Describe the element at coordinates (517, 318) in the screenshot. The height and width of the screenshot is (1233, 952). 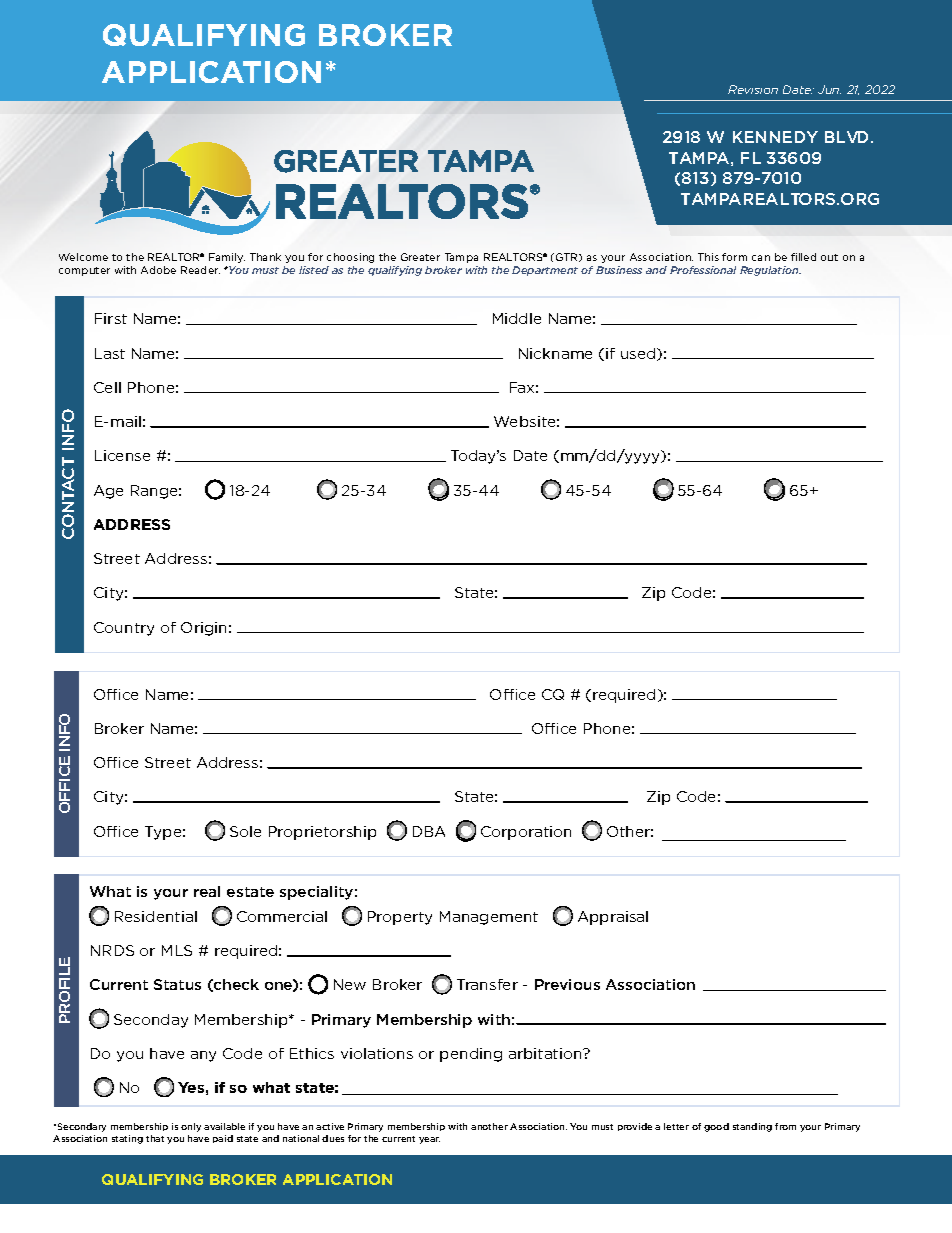
I see `Middle` at that location.
